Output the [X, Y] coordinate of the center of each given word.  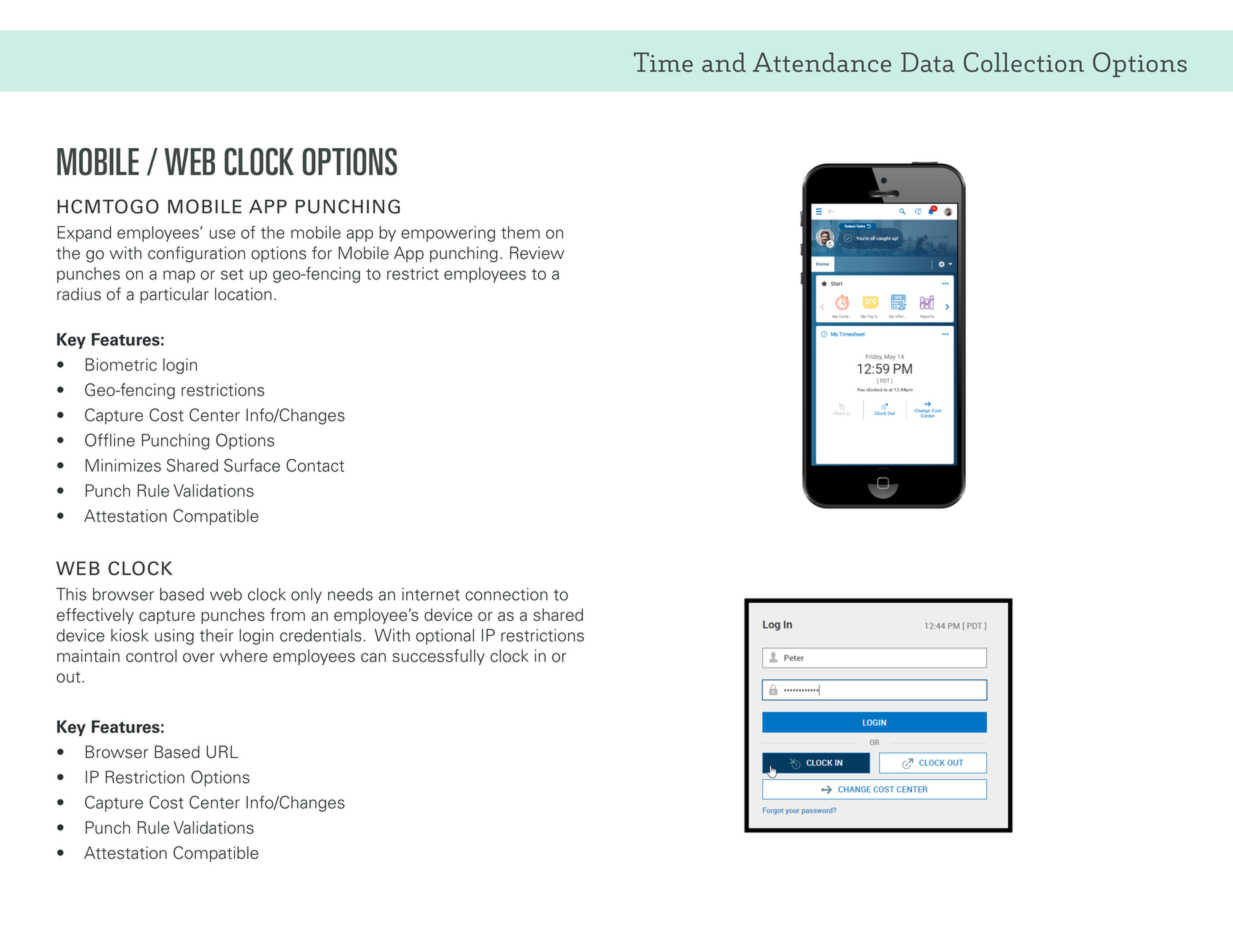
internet [431, 594]
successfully [438, 657]
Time [663, 62]
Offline [110, 440]
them [520, 232]
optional [445, 637]
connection [506, 594]
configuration [196, 254]
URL [222, 752]
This [71, 594]
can [373, 657]
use [223, 234]
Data [928, 62]
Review [537, 253]
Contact [315, 465]
